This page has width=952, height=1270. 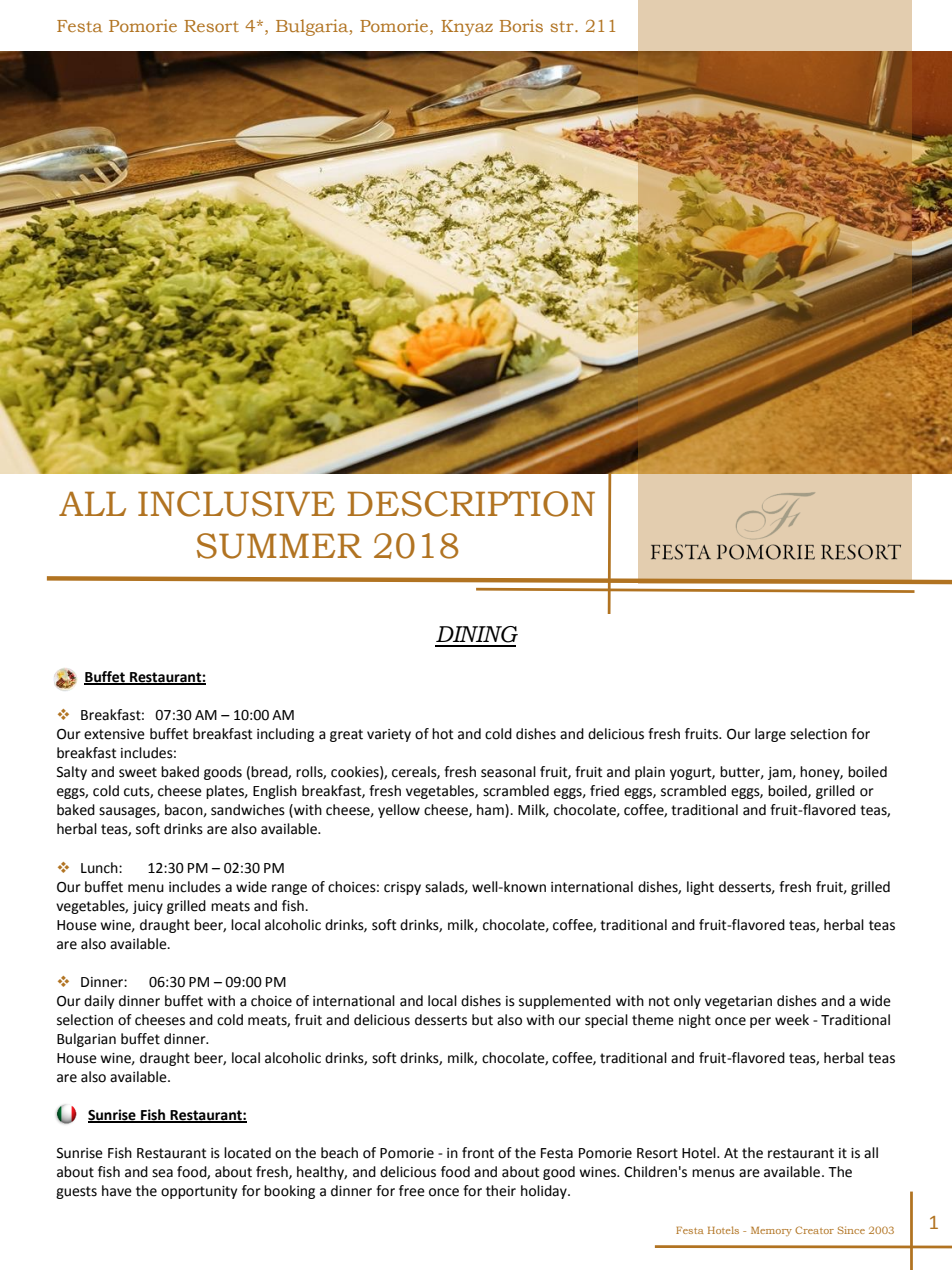 What do you see at coordinates (563, 26) in the page?
I see `str` at bounding box center [563, 26].
